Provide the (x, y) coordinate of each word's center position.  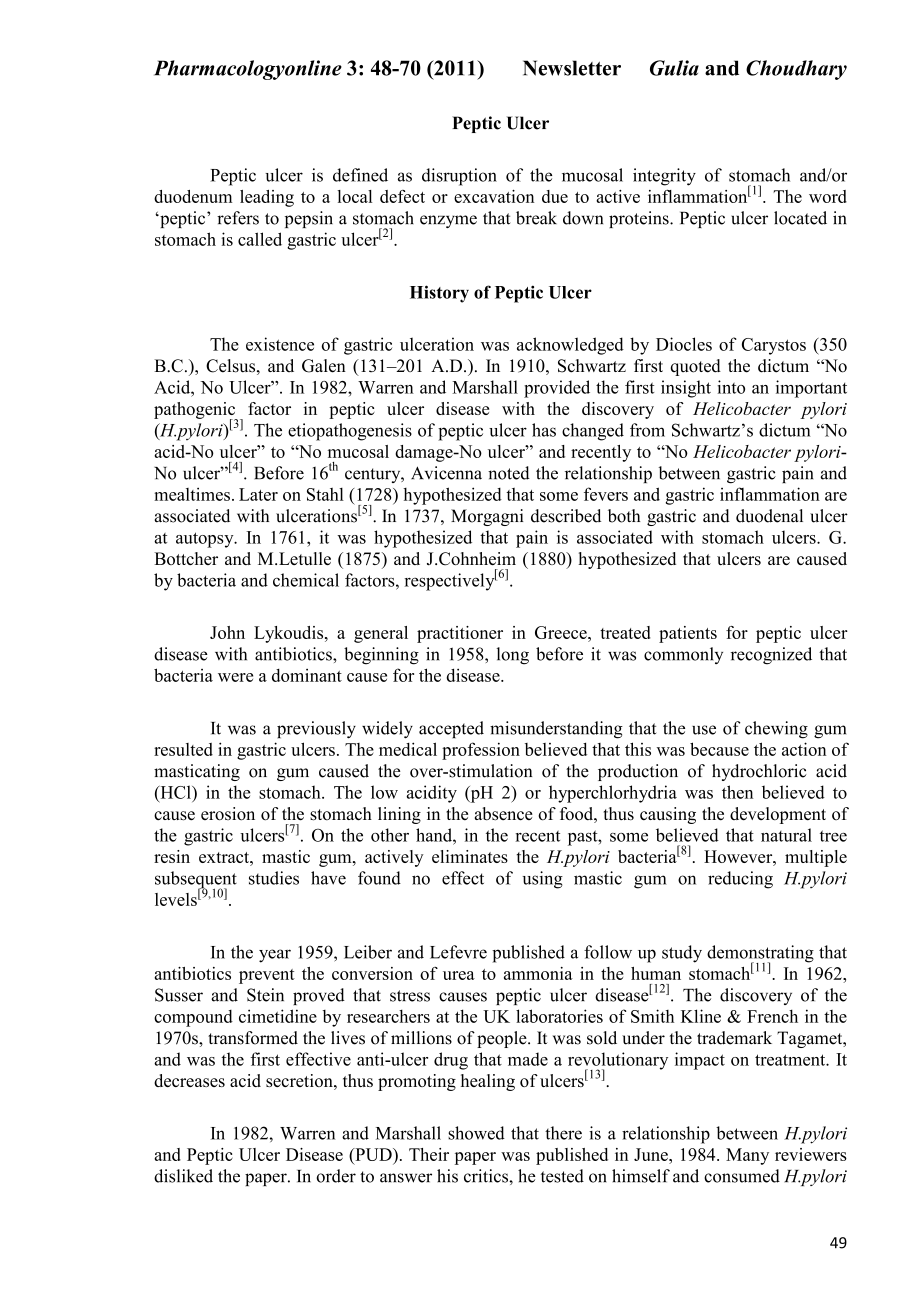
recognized (771, 656)
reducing (740, 880)
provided (557, 389)
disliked (183, 1176)
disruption (459, 177)
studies (274, 878)
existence (280, 344)
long (513, 656)
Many (747, 1156)
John (227, 632)
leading (267, 198)
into (731, 387)
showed (476, 1133)
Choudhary (796, 70)
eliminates (470, 856)
